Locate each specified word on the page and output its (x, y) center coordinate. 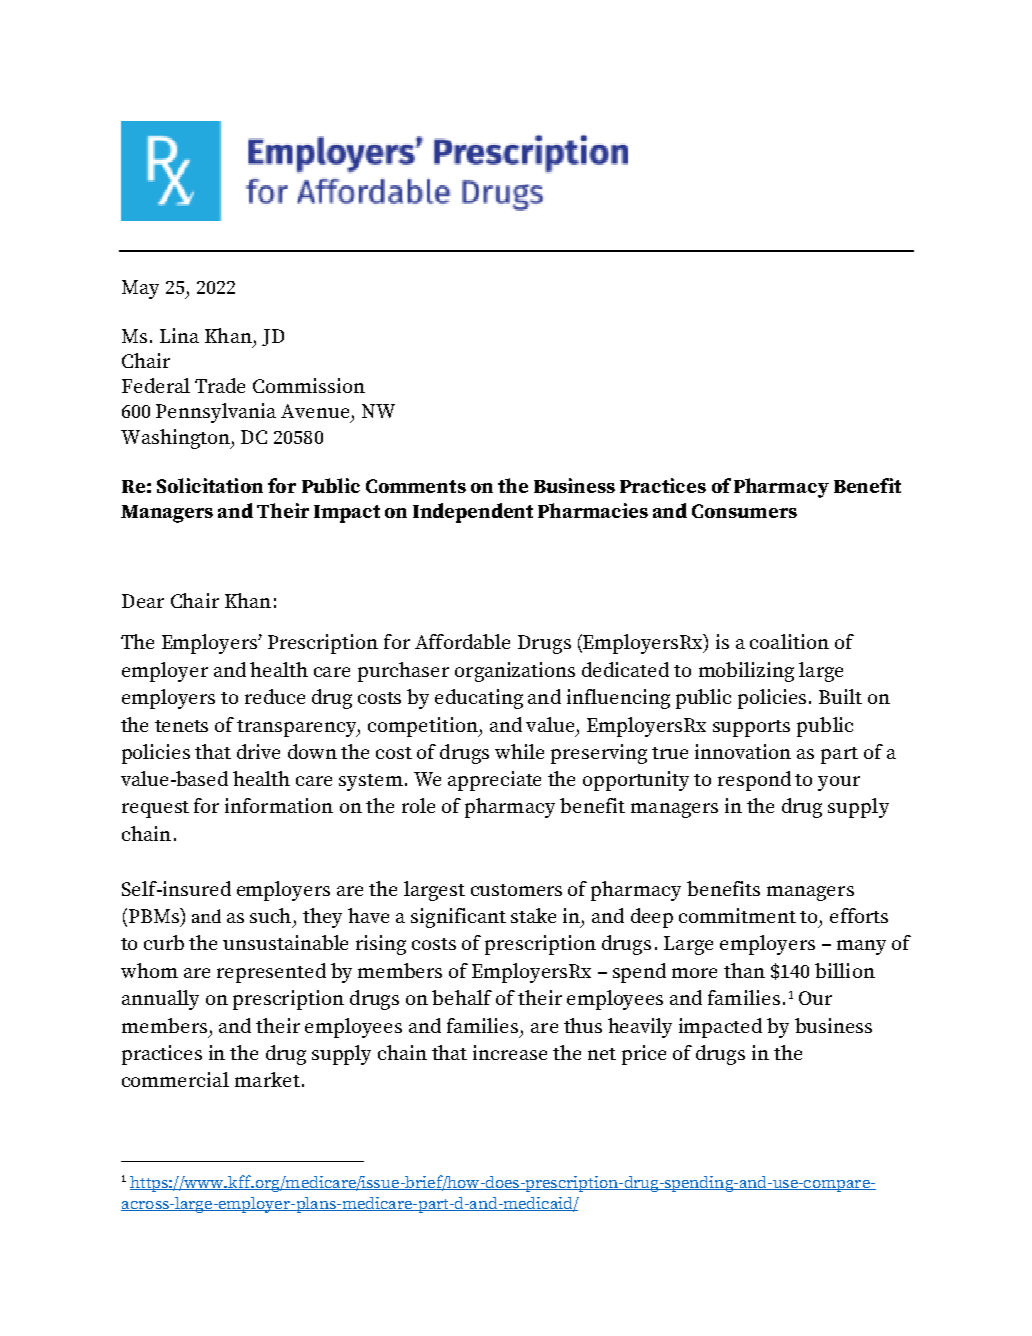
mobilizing (746, 672)
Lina (179, 335)
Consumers (744, 511)
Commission (309, 385)
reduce (275, 696)
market (267, 1079)
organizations (515, 672)
